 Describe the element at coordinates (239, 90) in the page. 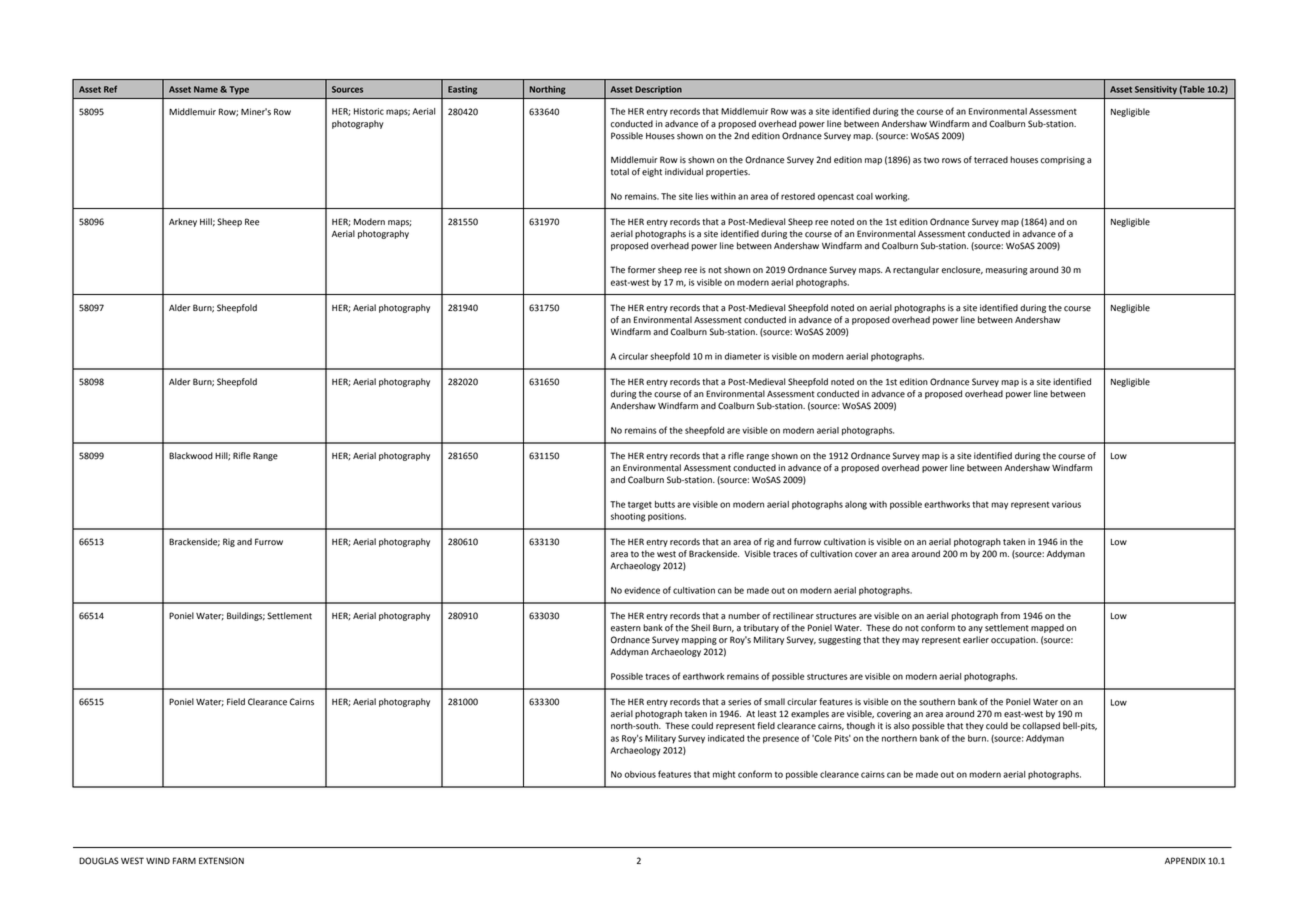

I see `Type` at that location.
